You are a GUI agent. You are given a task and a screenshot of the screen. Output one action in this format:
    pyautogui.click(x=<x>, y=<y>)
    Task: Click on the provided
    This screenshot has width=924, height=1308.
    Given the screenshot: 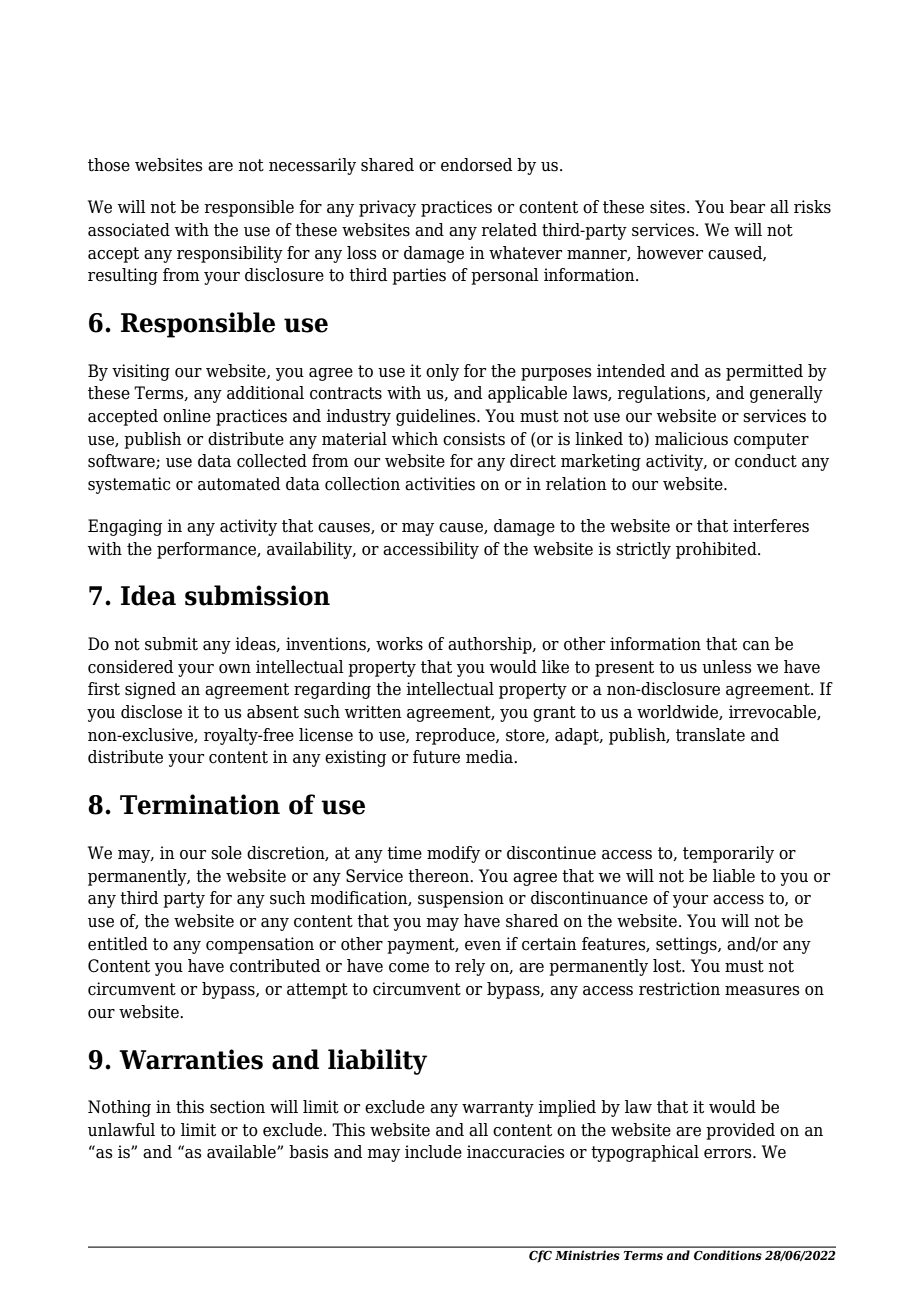 What is the action you would take?
    pyautogui.click(x=740, y=1131)
